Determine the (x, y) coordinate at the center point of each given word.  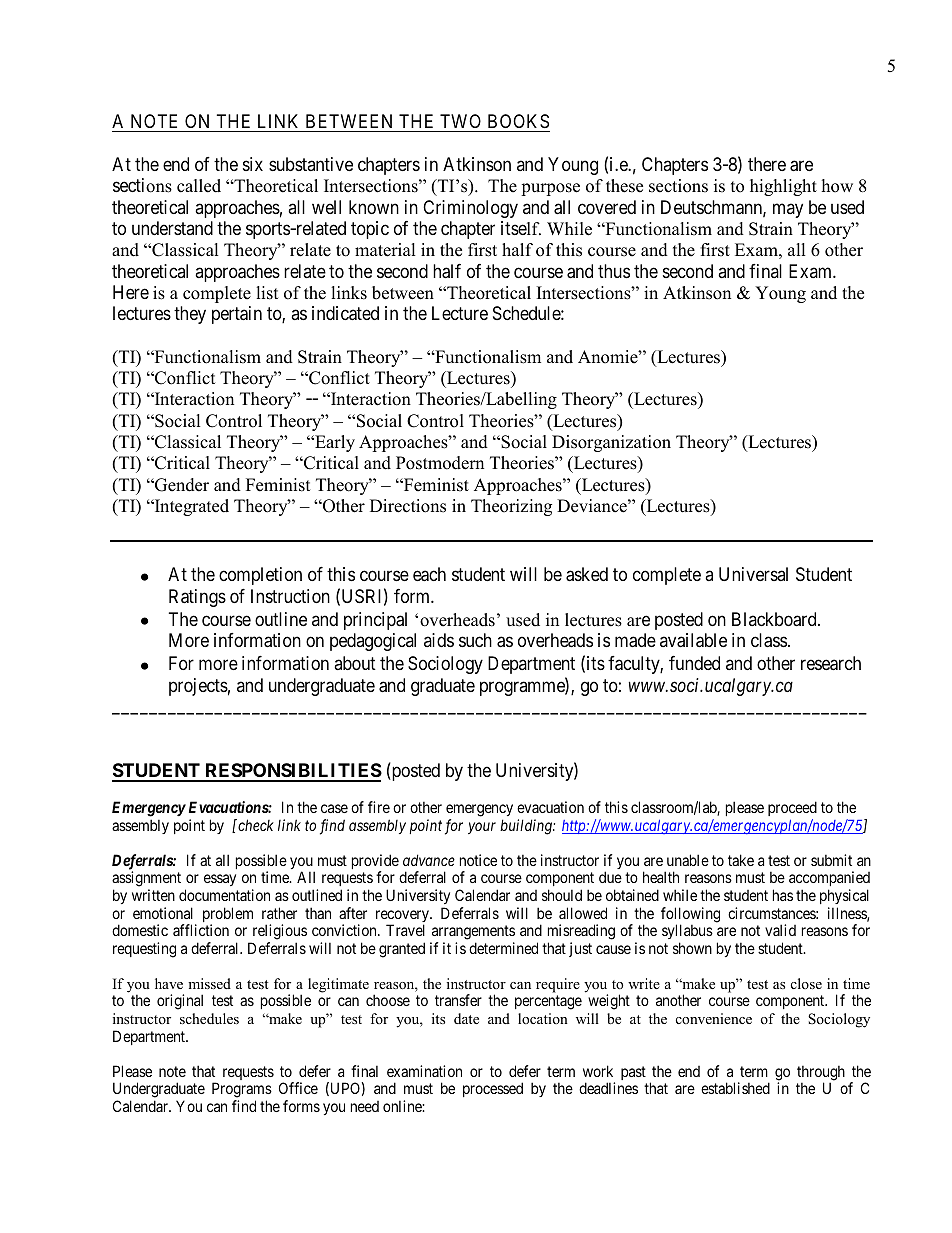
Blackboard (775, 619)
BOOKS (517, 123)
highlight (783, 187)
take (741, 860)
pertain (237, 315)
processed (493, 1089)
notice (478, 860)
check (255, 825)
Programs (242, 1091)
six (253, 164)
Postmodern (440, 463)
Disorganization (611, 443)
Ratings (197, 598)
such (475, 640)
